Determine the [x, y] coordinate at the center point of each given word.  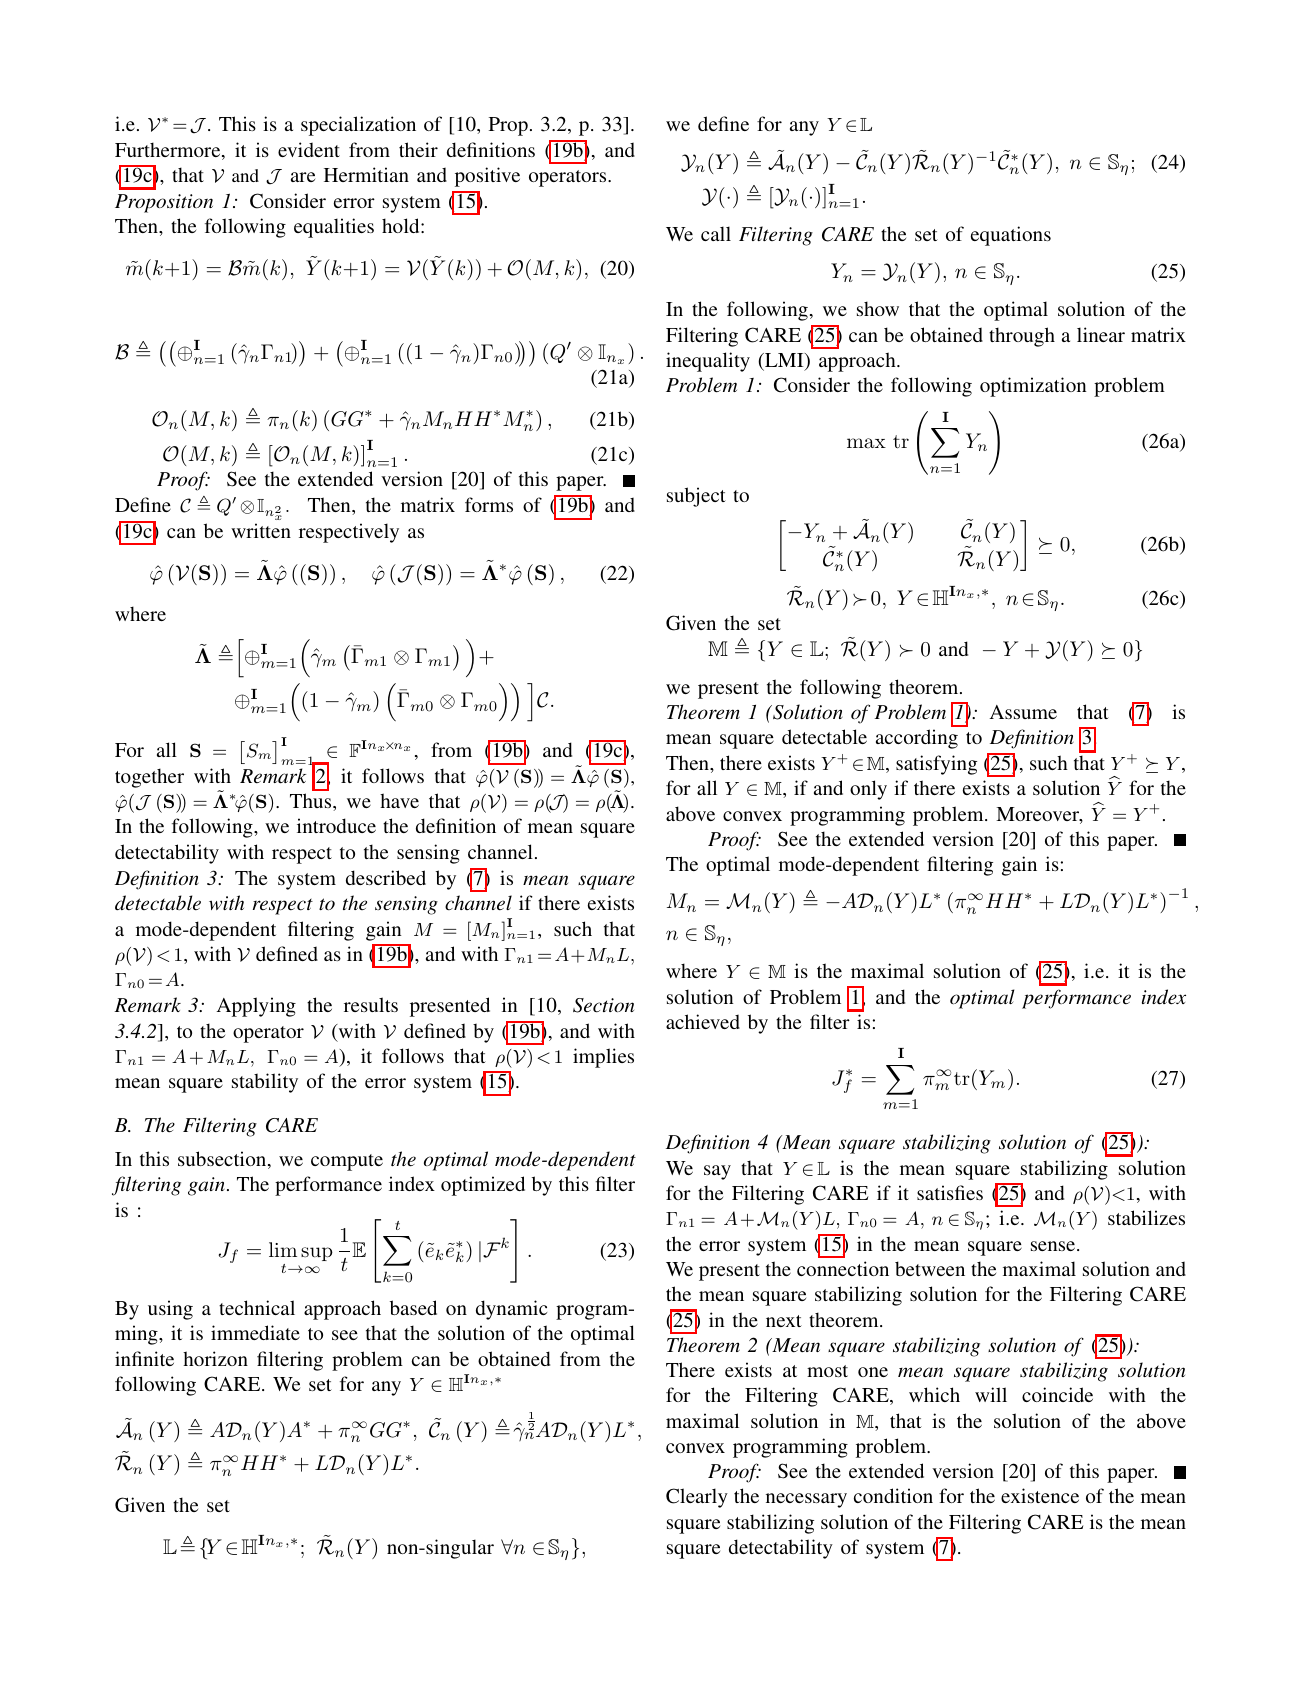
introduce [336, 825]
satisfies [950, 1192]
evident [309, 149]
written [261, 530]
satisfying [936, 765]
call [716, 233]
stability [265, 1083]
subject [696, 497]
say [717, 1172]
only [868, 790]
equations [1011, 236]
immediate [255, 1332]
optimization [1033, 387]
